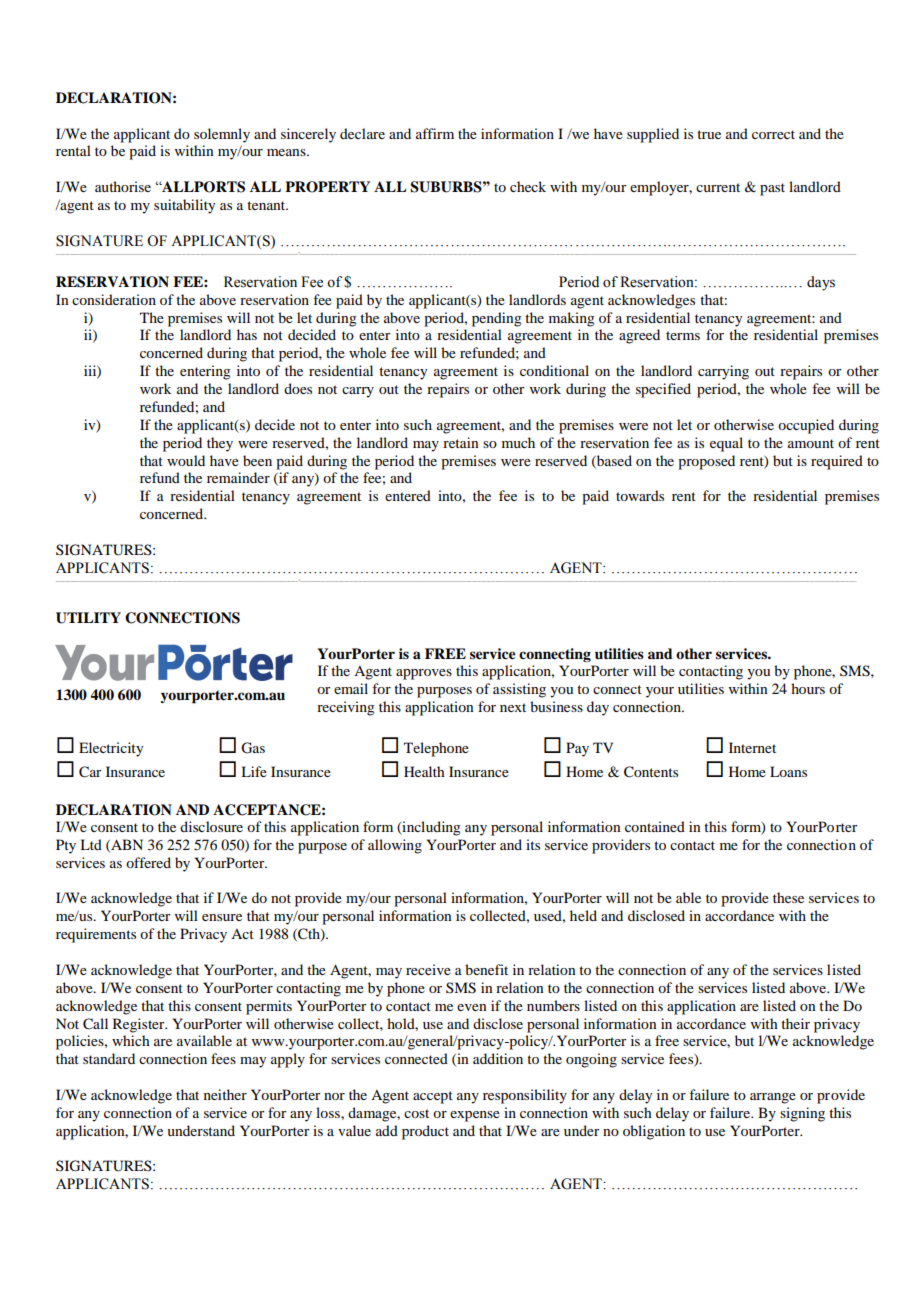  I want to click on authorise, so click(123, 186).
